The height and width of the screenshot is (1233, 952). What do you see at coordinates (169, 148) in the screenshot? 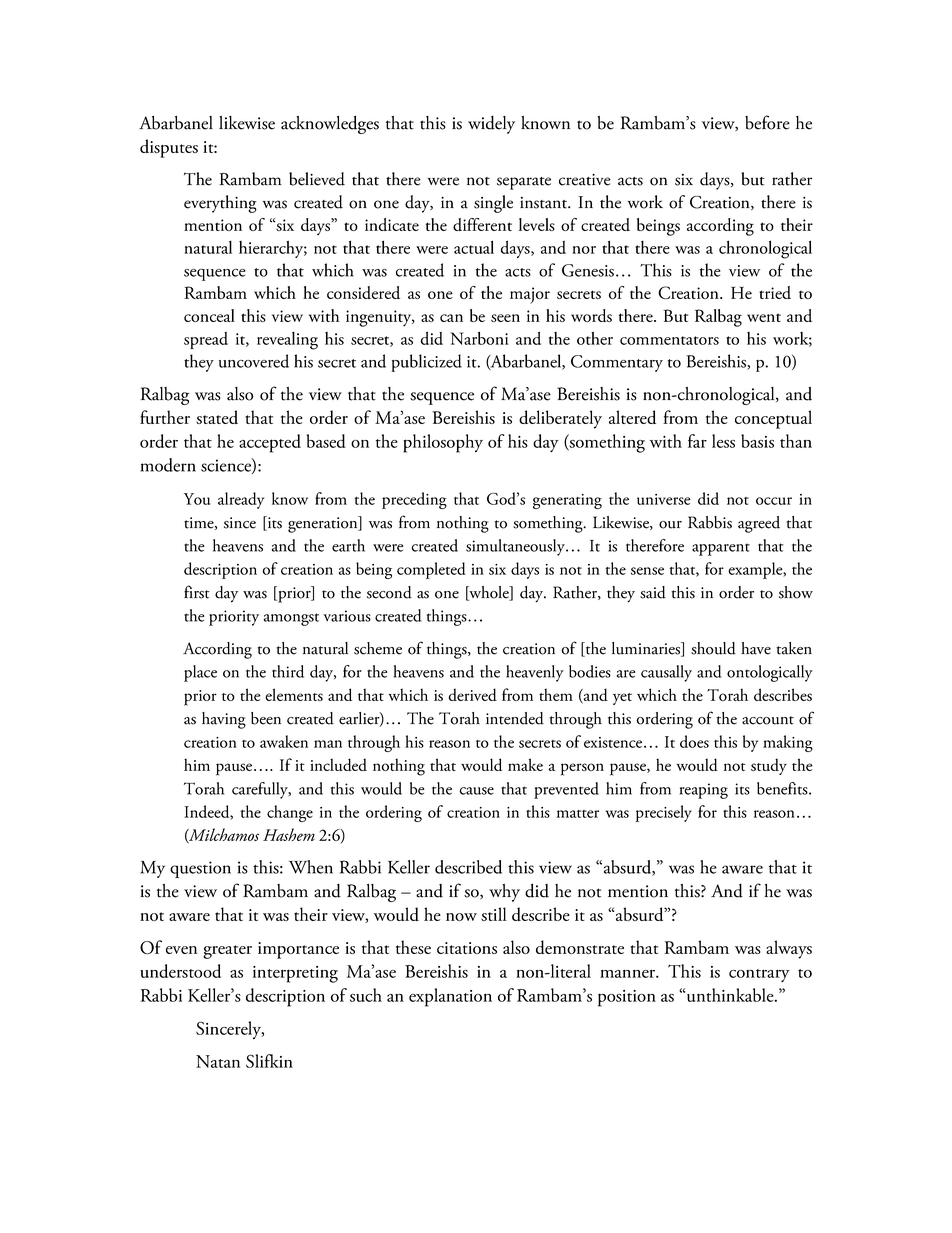
I see `disputes` at bounding box center [169, 148].
